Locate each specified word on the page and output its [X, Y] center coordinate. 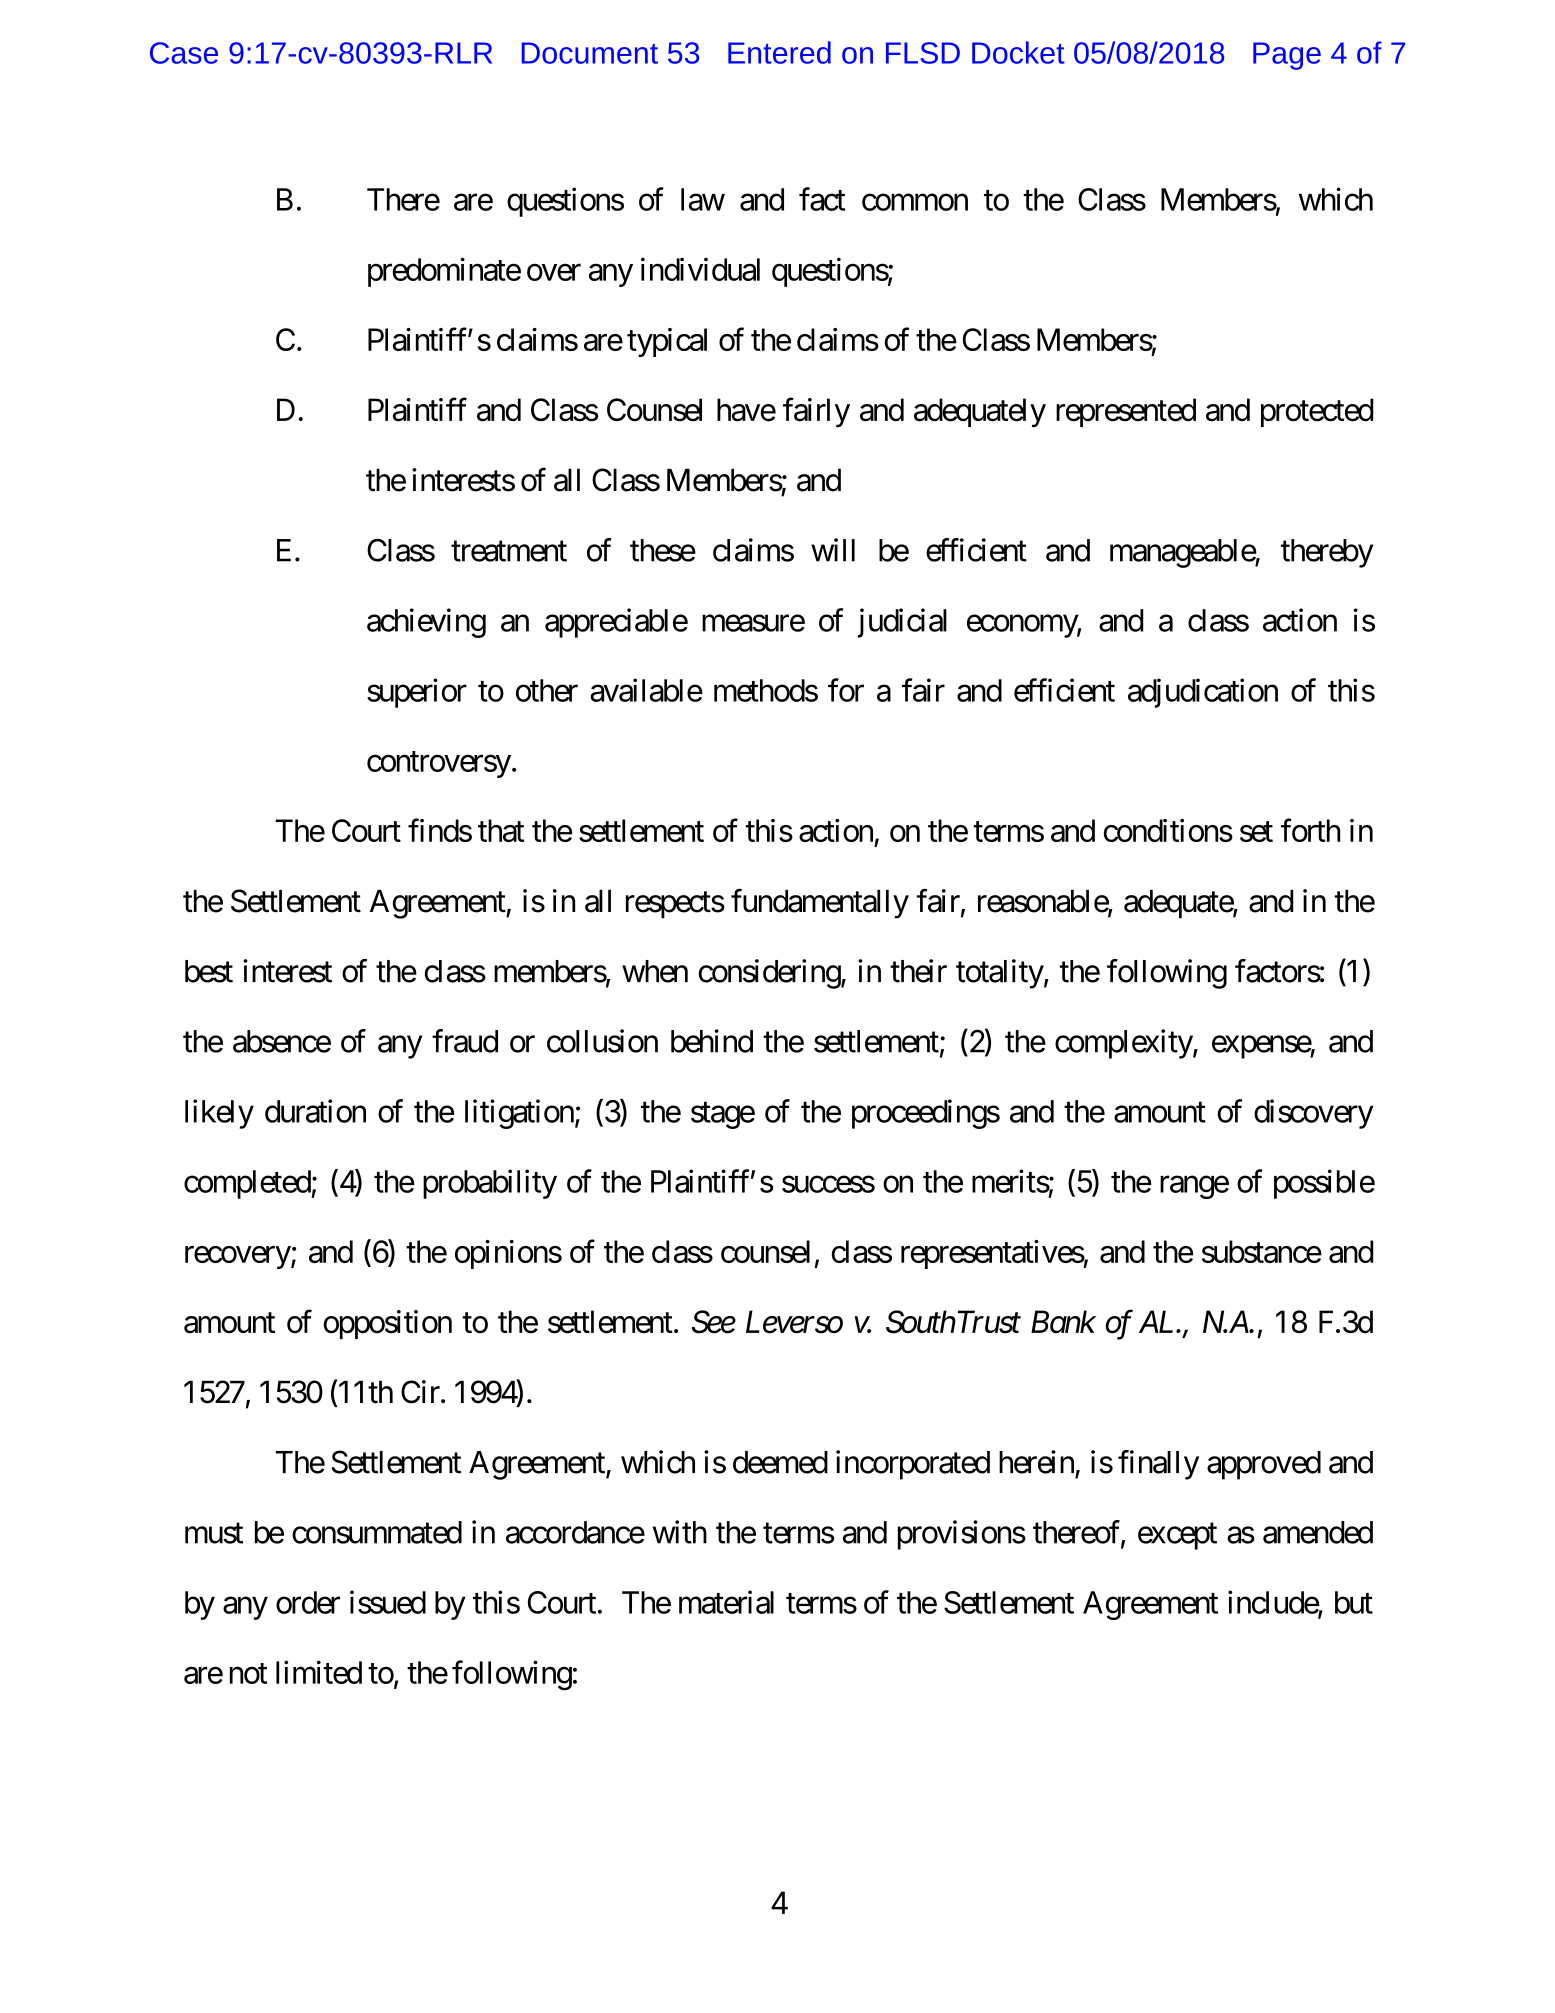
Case [184, 53]
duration [315, 1111]
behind [712, 1041]
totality [1000, 974]
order [308, 1602]
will [833, 550]
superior [417, 693]
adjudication [1203, 693]
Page [1287, 56]
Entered [779, 52]
